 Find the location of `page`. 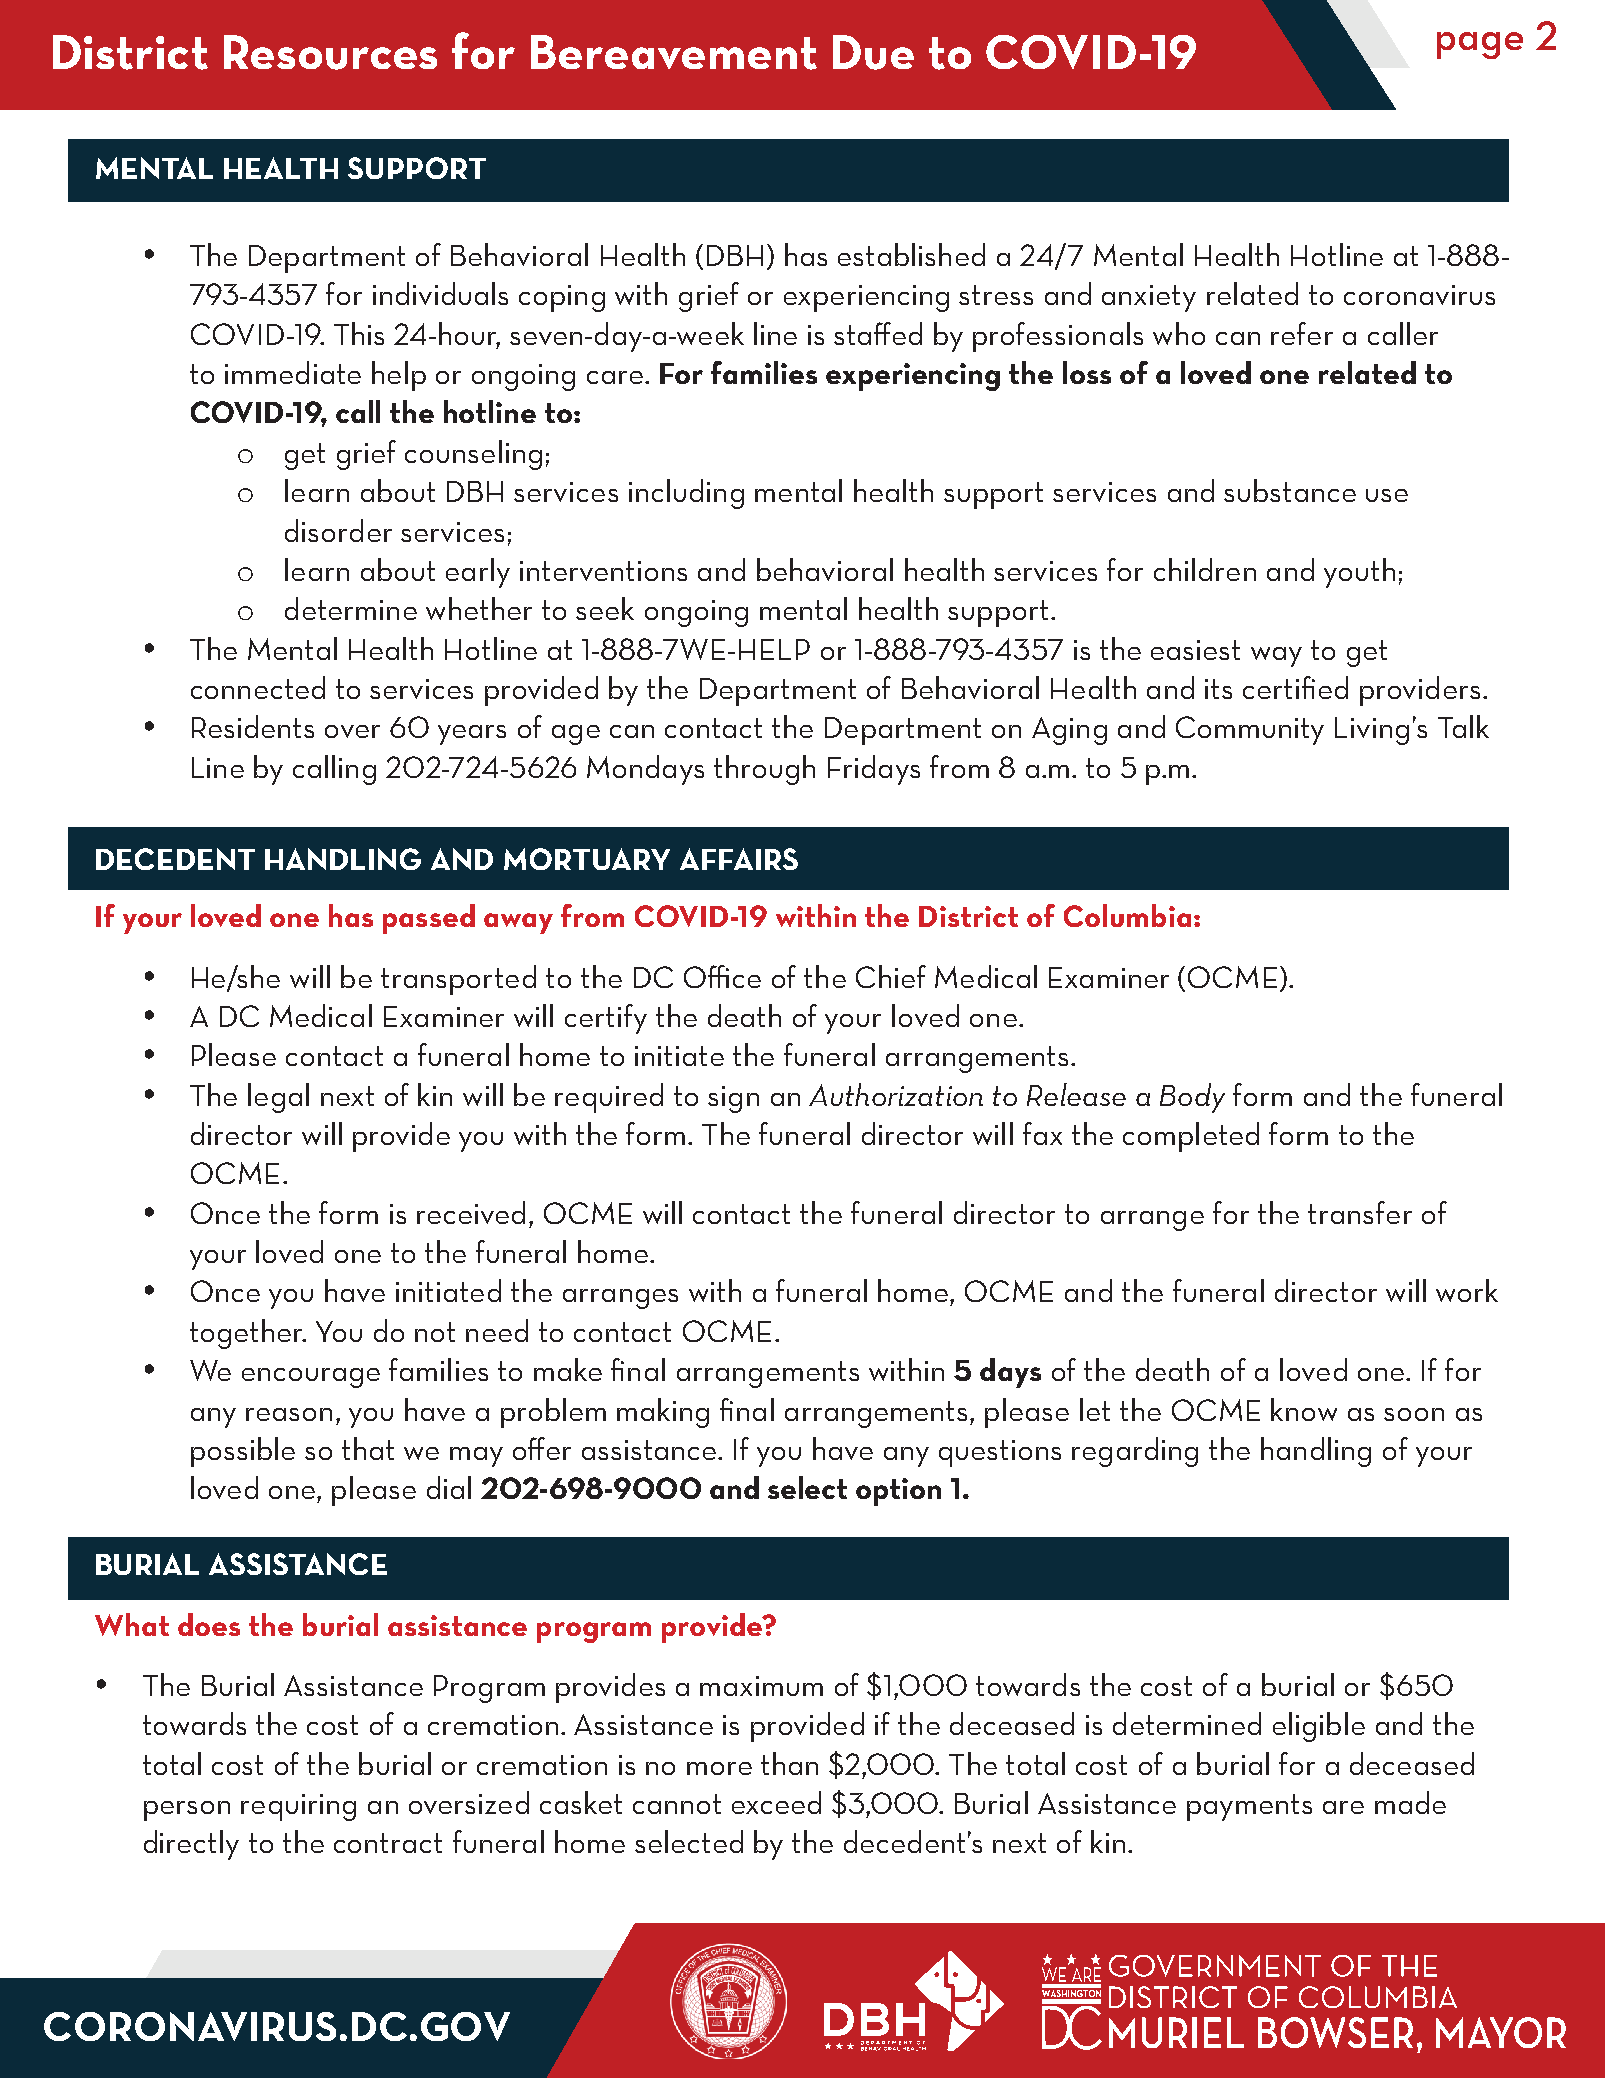

page is located at coordinates (1480, 45).
